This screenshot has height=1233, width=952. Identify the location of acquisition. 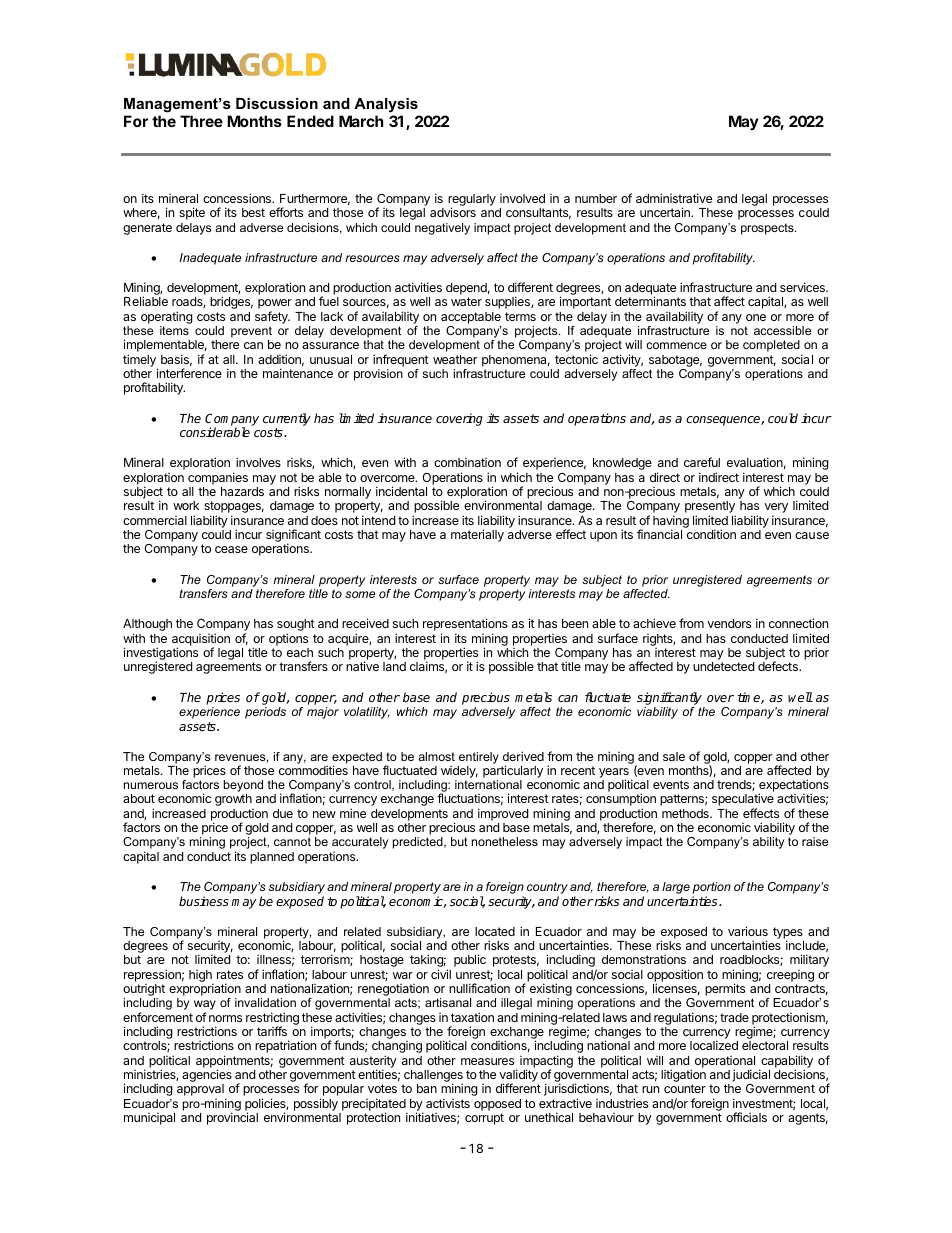
(201, 640).
